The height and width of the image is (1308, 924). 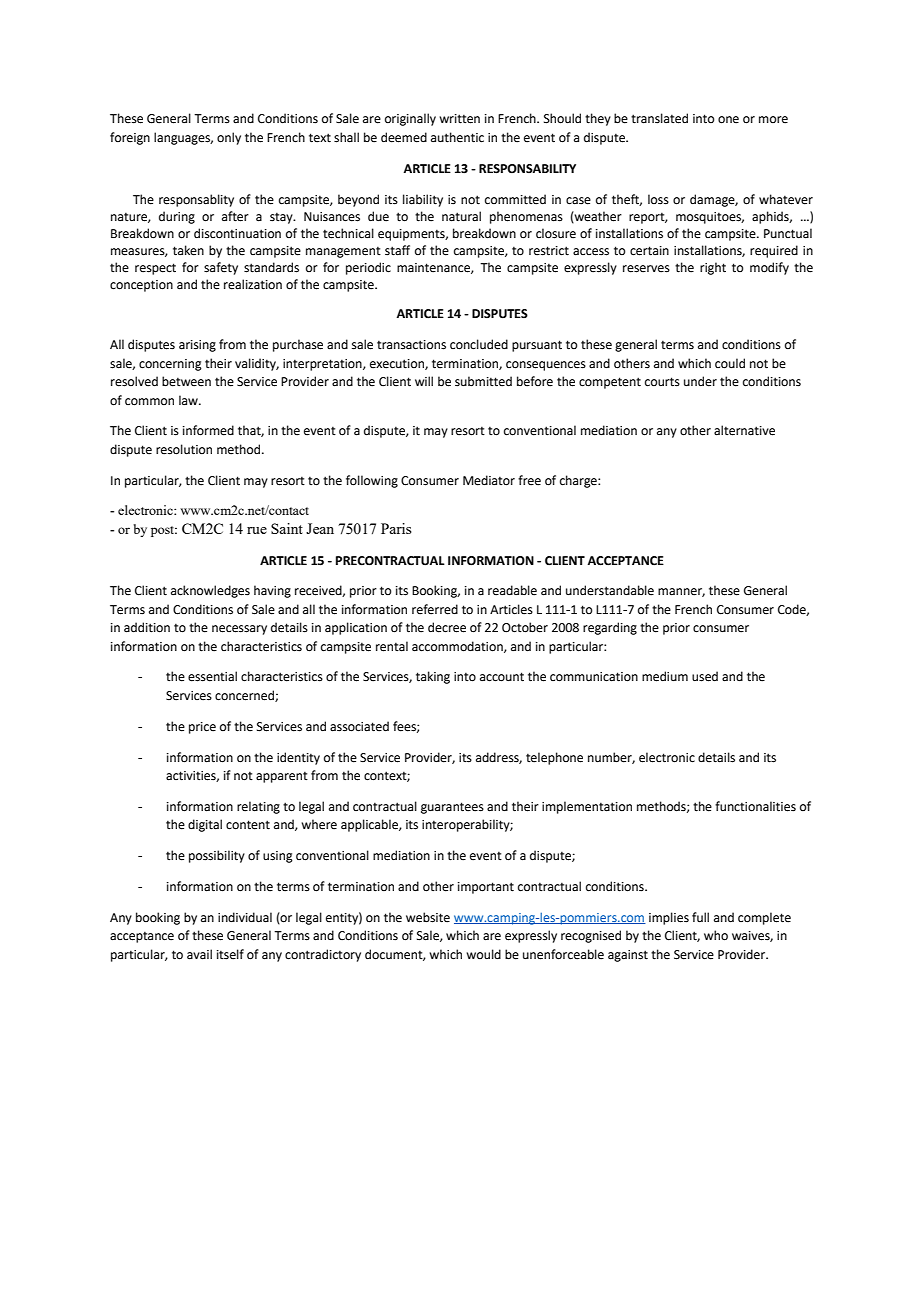 I want to click on used, so click(x=705, y=676).
